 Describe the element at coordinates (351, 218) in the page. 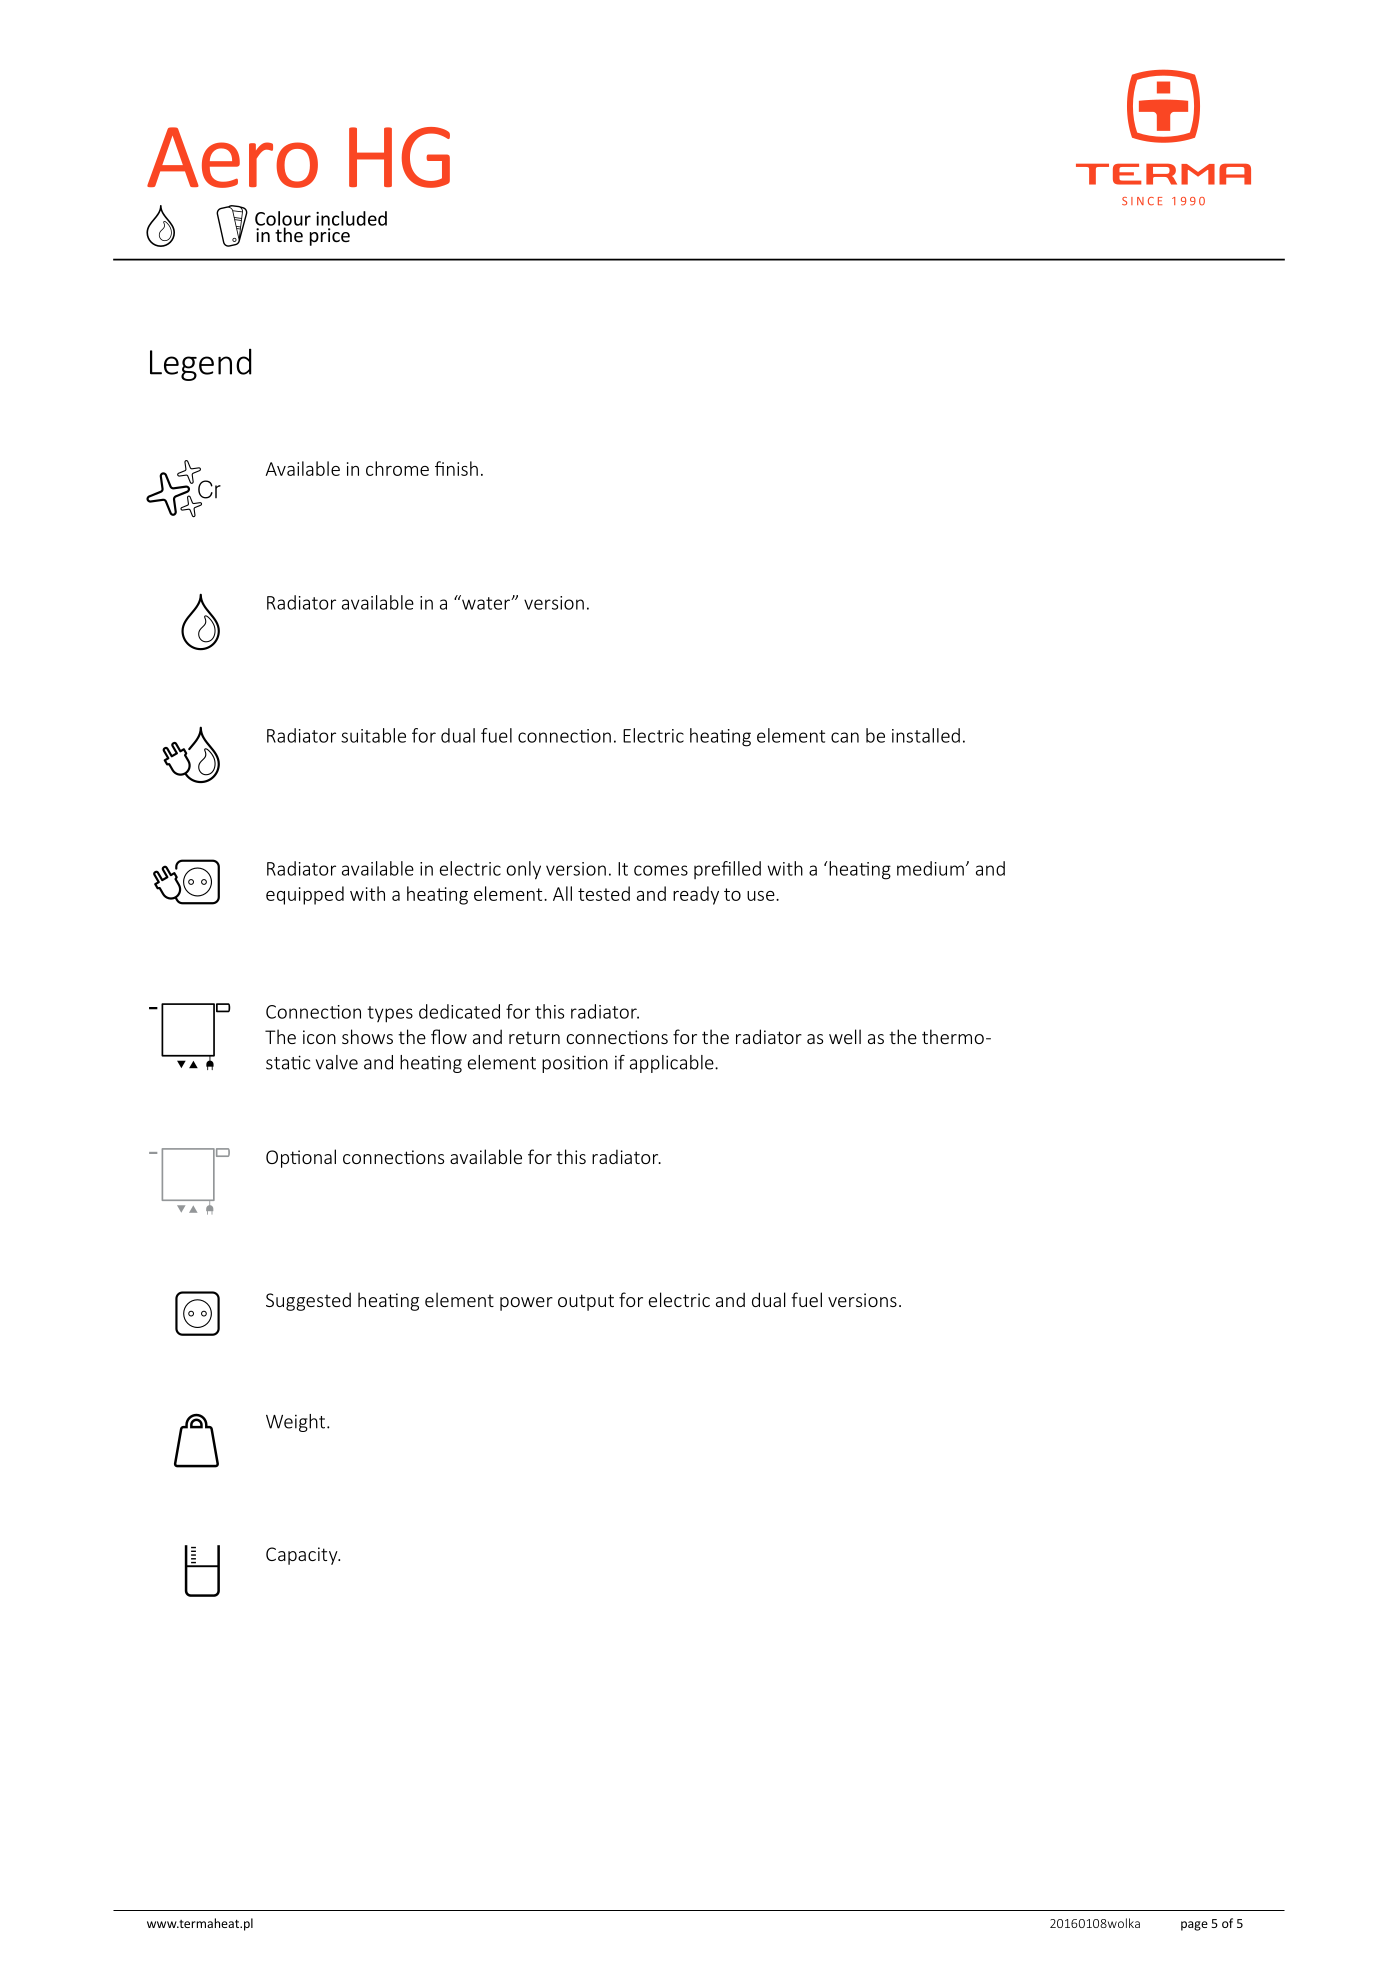

I see `included` at that location.
